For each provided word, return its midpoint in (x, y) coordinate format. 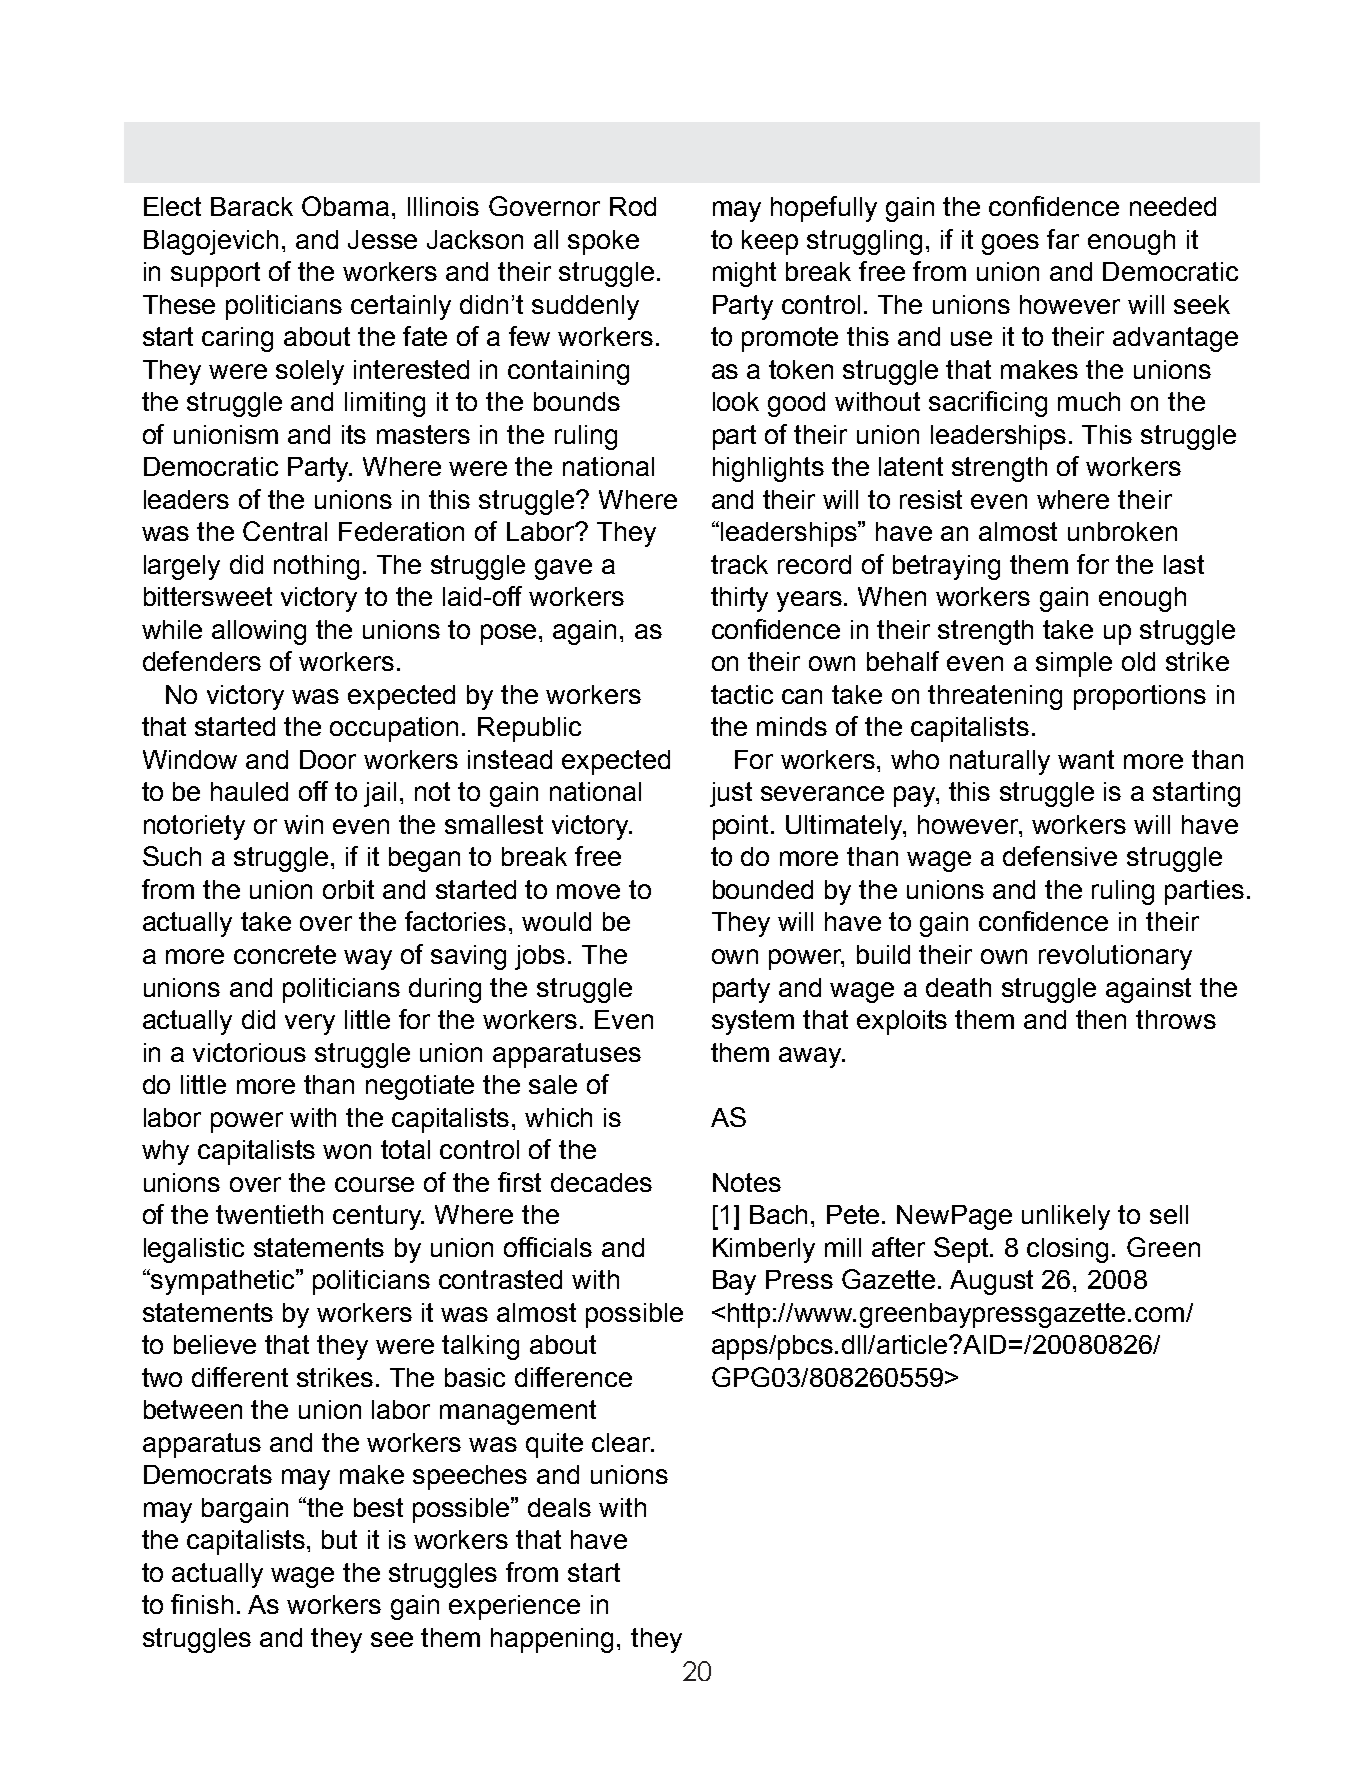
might (744, 274)
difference (573, 1377)
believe (215, 1344)
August (991, 1282)
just (731, 794)
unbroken (1122, 531)
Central (285, 531)
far (1063, 239)
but (339, 1539)
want (1086, 759)
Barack (252, 206)
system (753, 1022)
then (1101, 1019)
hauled (249, 791)
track (739, 564)
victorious (249, 1052)
